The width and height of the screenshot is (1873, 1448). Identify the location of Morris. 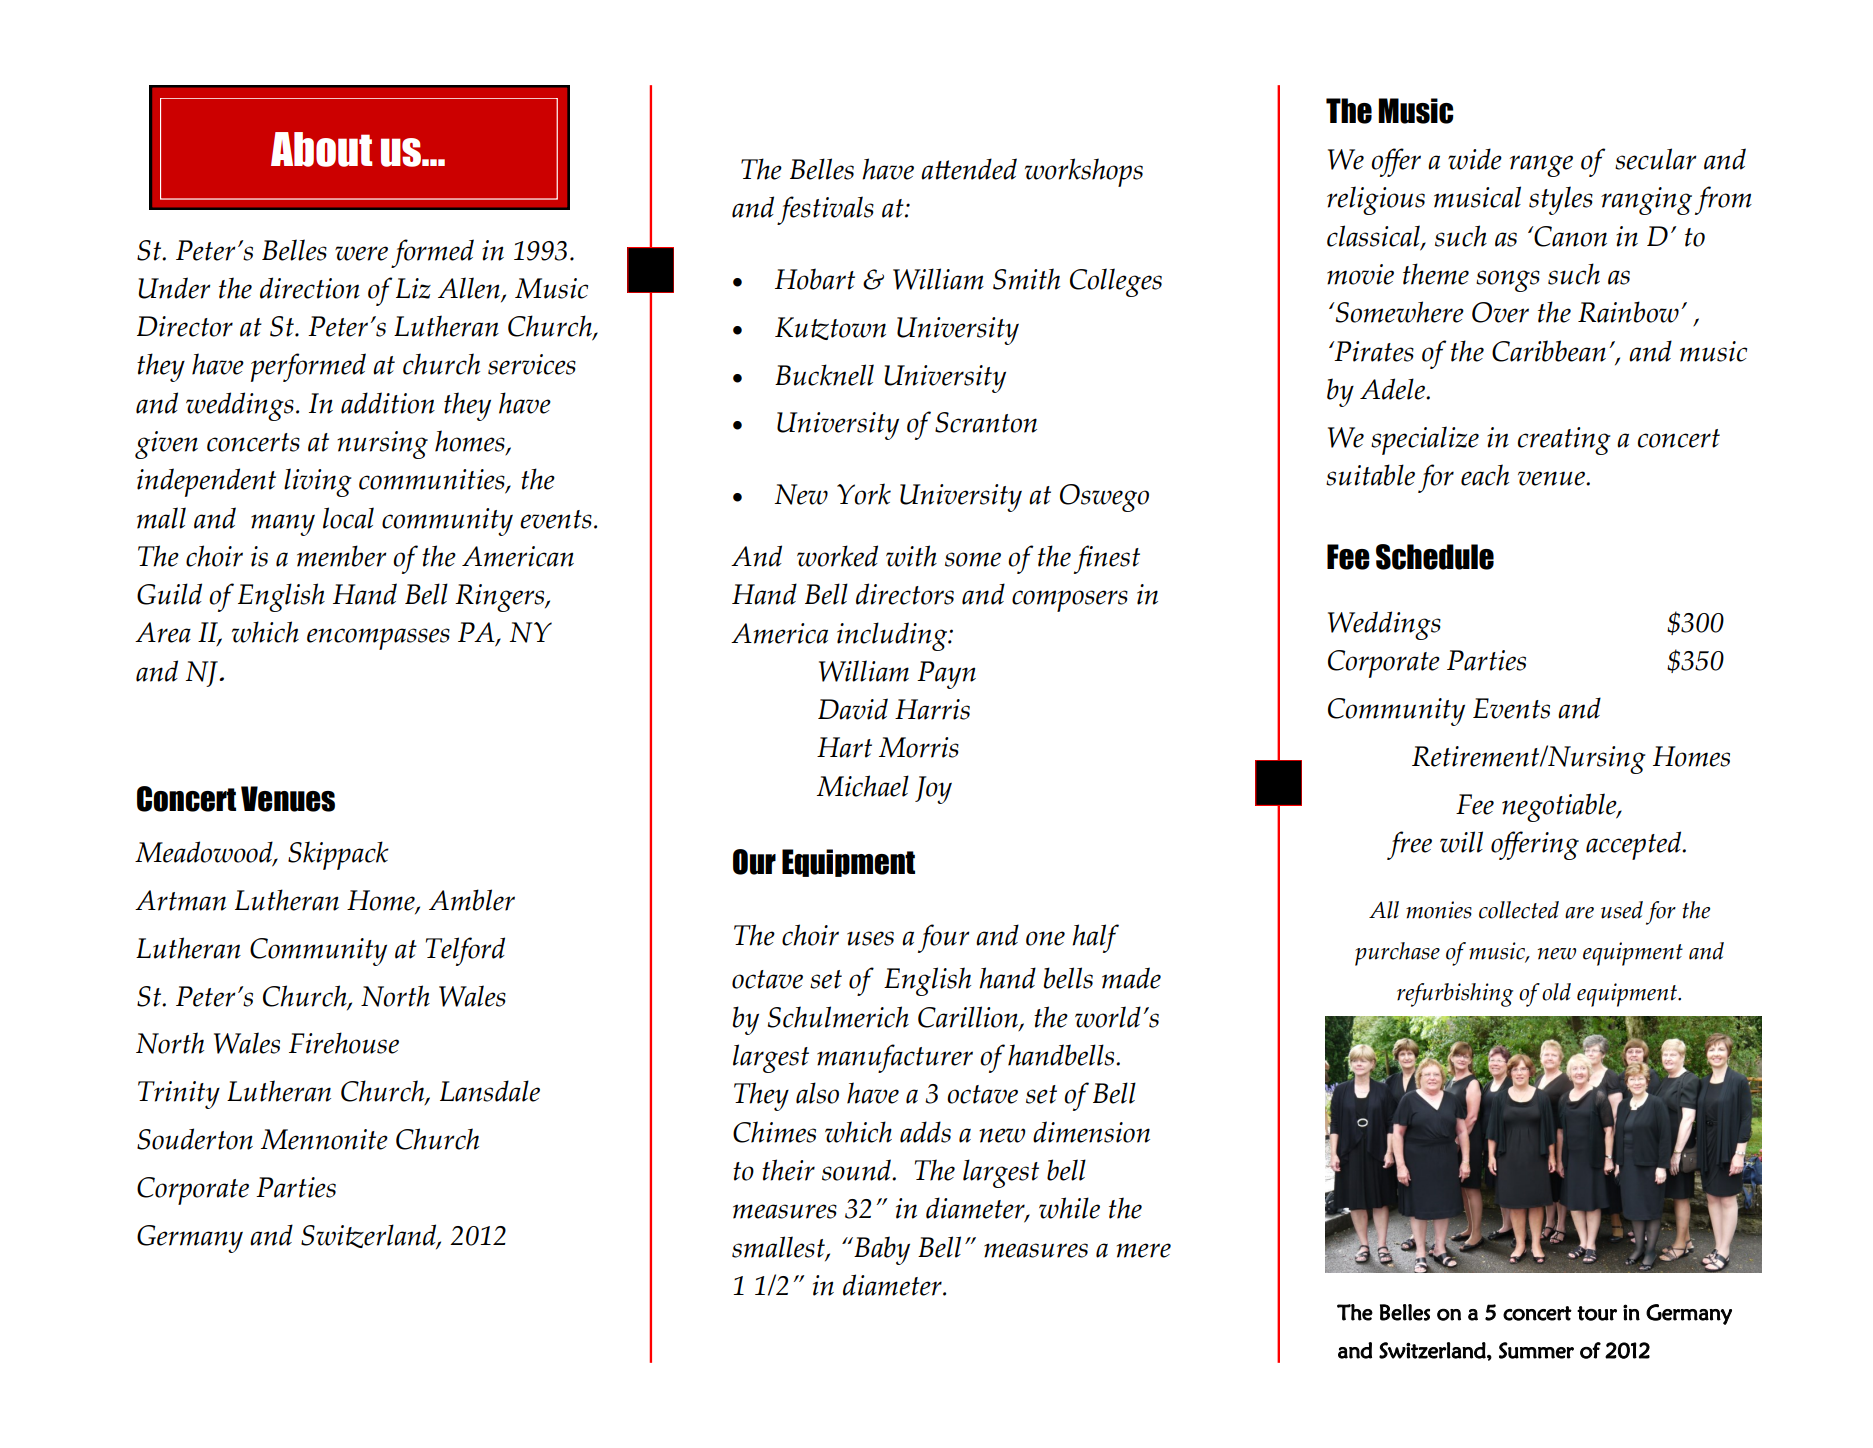
(919, 747).
